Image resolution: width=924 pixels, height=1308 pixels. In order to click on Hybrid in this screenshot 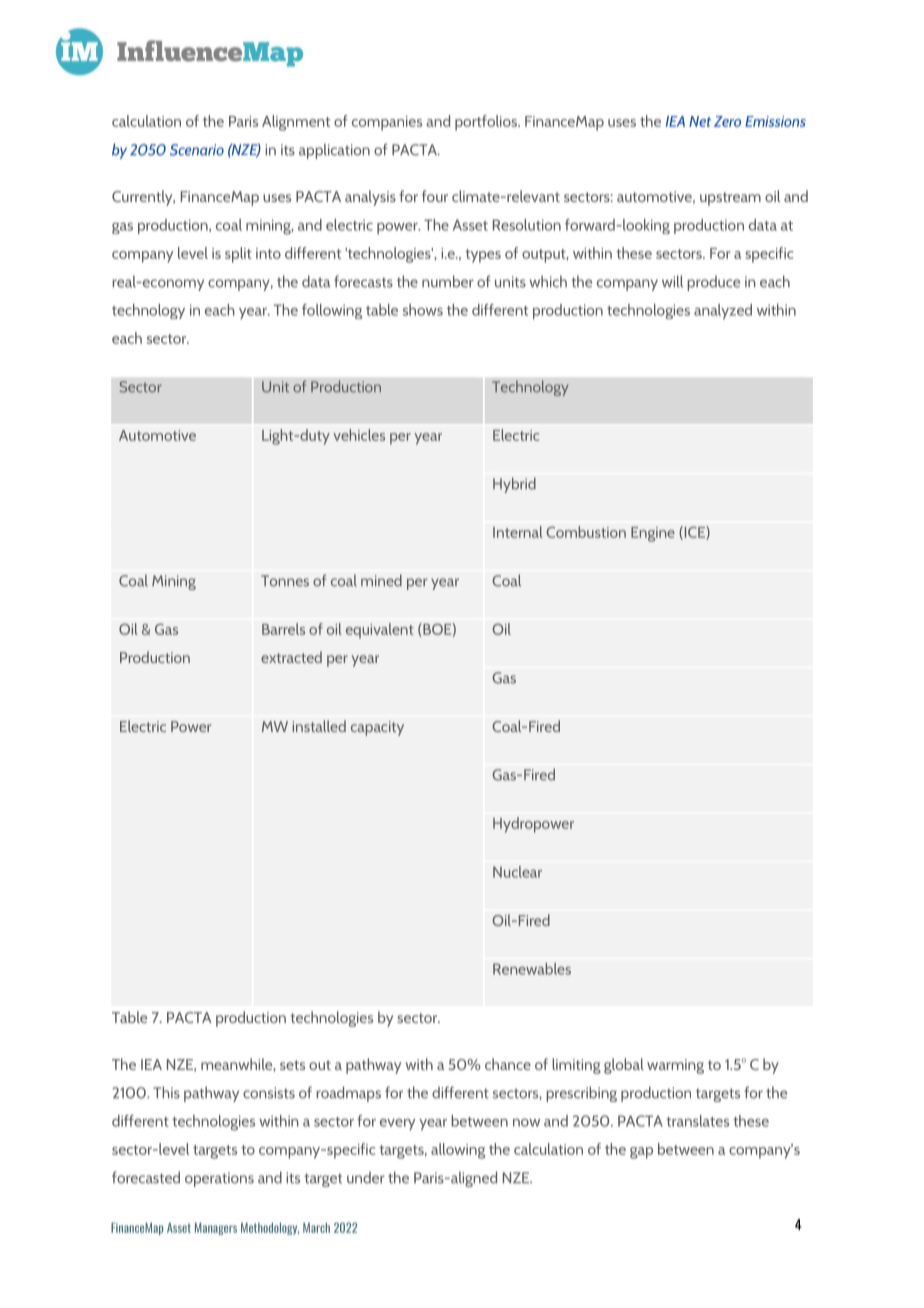, I will do `click(514, 485)`.
